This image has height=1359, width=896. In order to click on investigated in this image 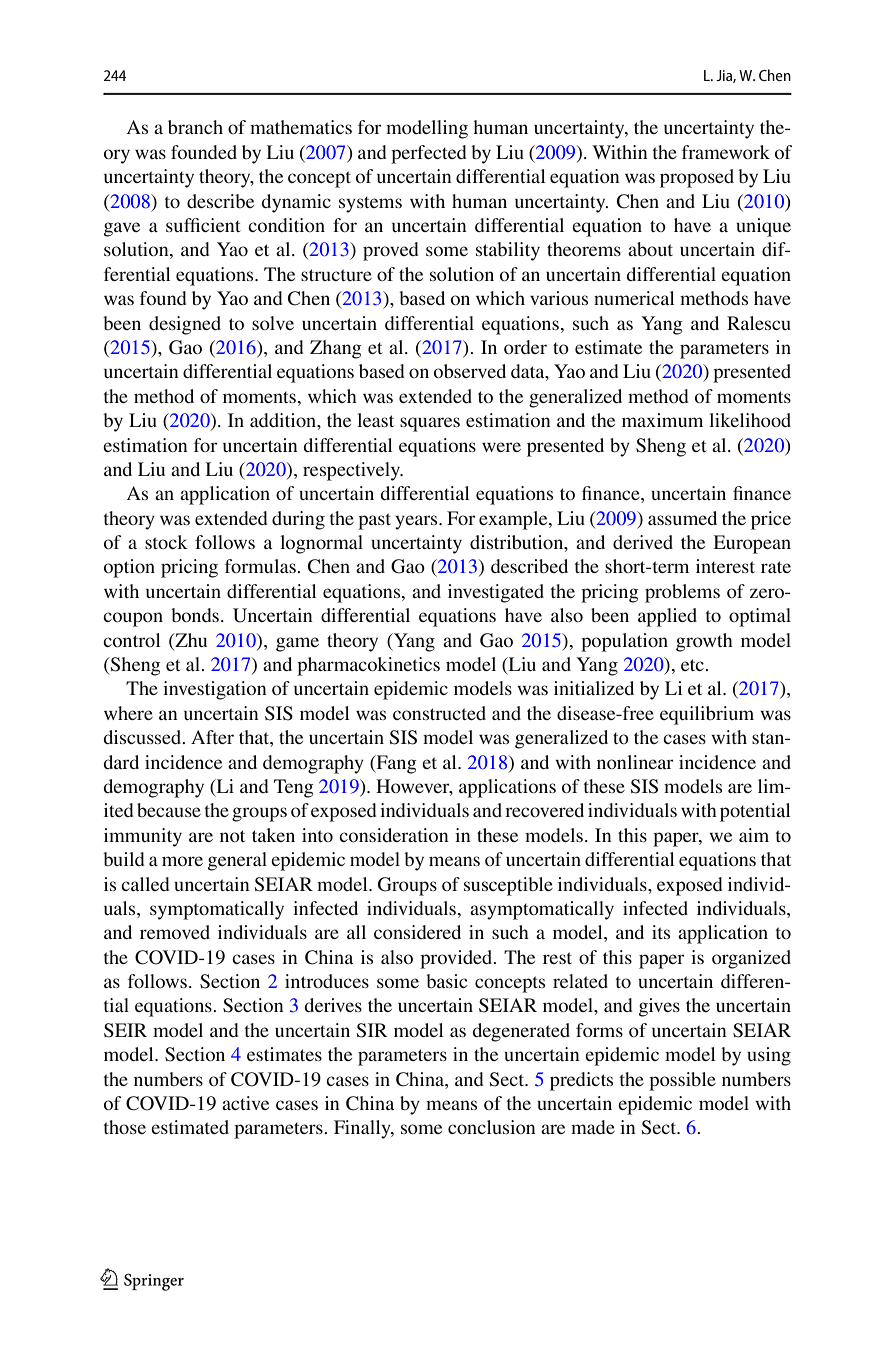, I will do `click(496, 593)`.
